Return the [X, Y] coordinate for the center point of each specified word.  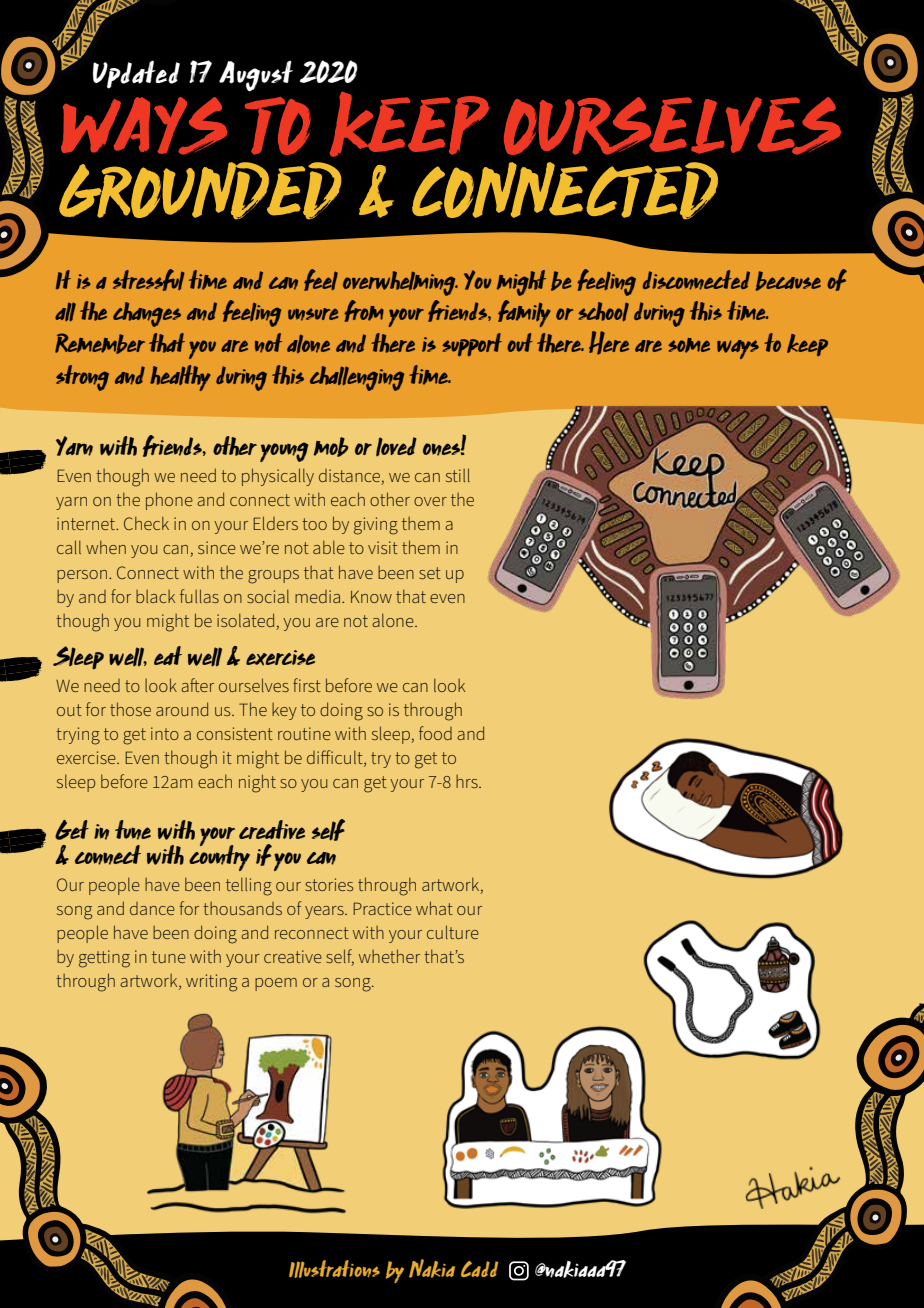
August [256, 76]
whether [389, 956]
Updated [136, 74]
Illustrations [334, 1269]
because [788, 281]
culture [453, 932]
